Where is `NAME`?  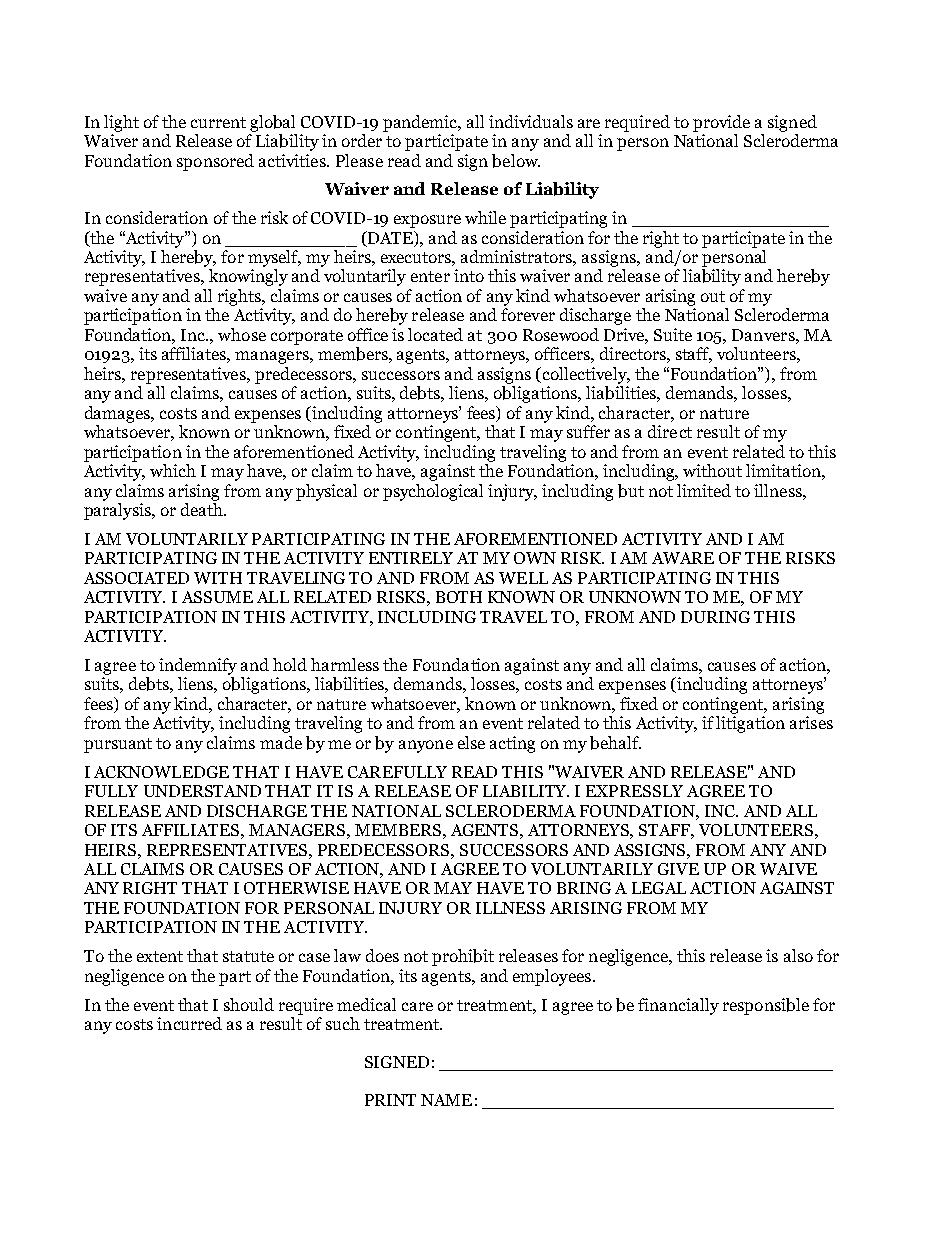 NAME is located at coordinates (446, 1100).
